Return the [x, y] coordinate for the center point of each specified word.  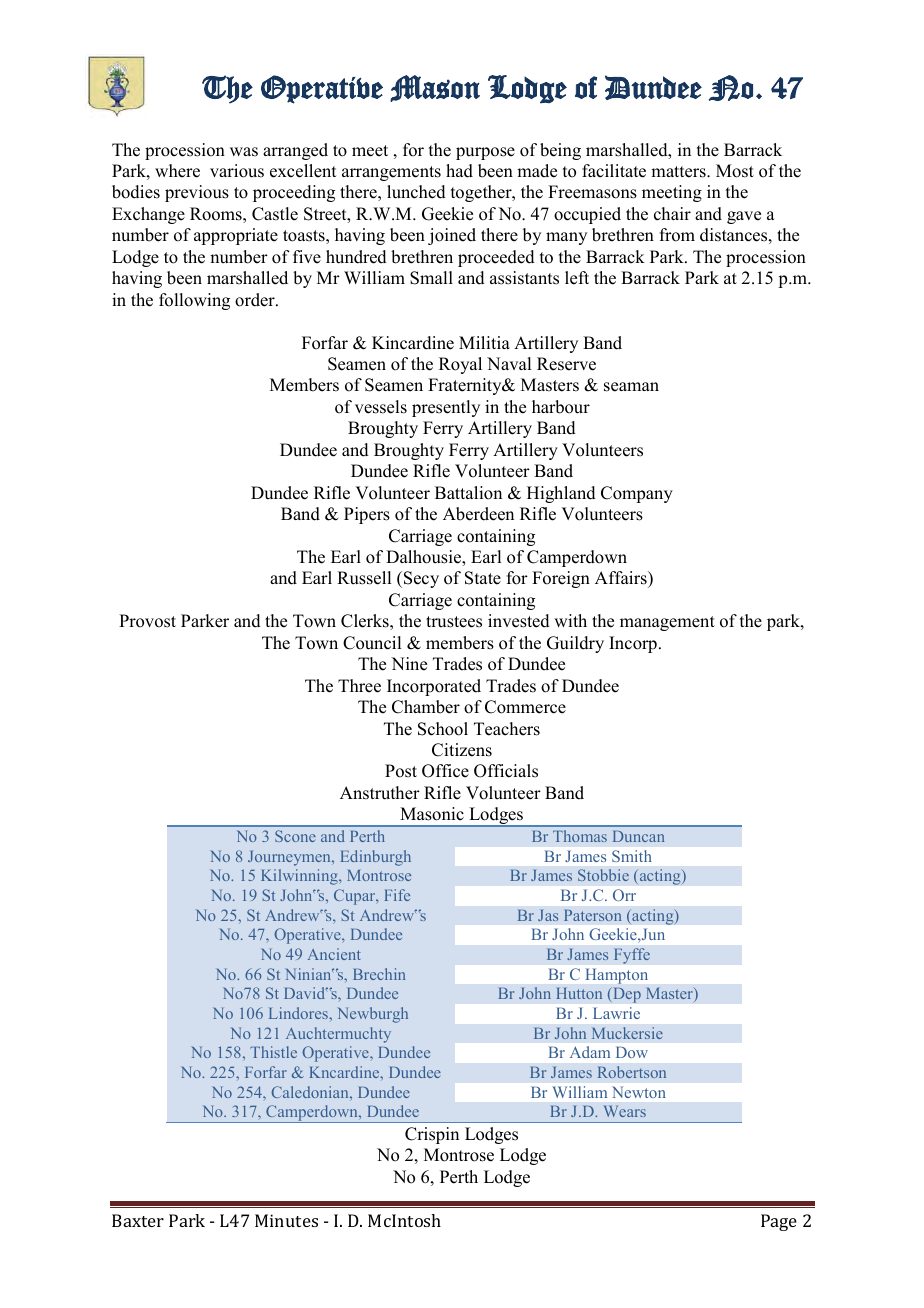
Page [779, 1222]
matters [679, 172]
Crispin [432, 1135]
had [459, 171]
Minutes [286, 1220]
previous [197, 193]
